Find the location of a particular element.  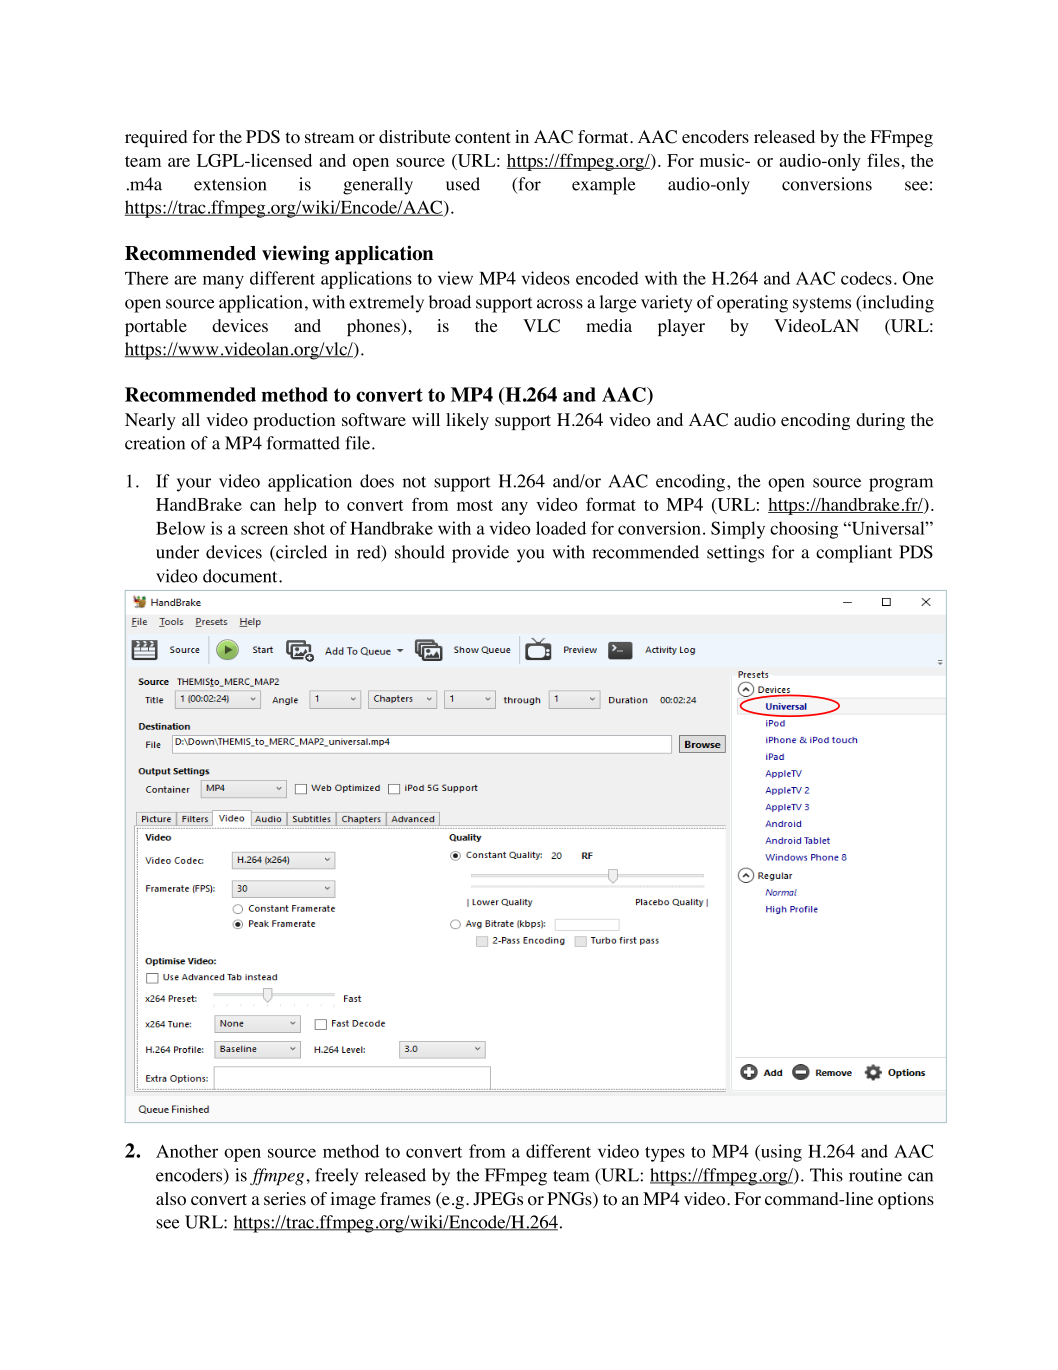

production is located at coordinates (294, 421).
